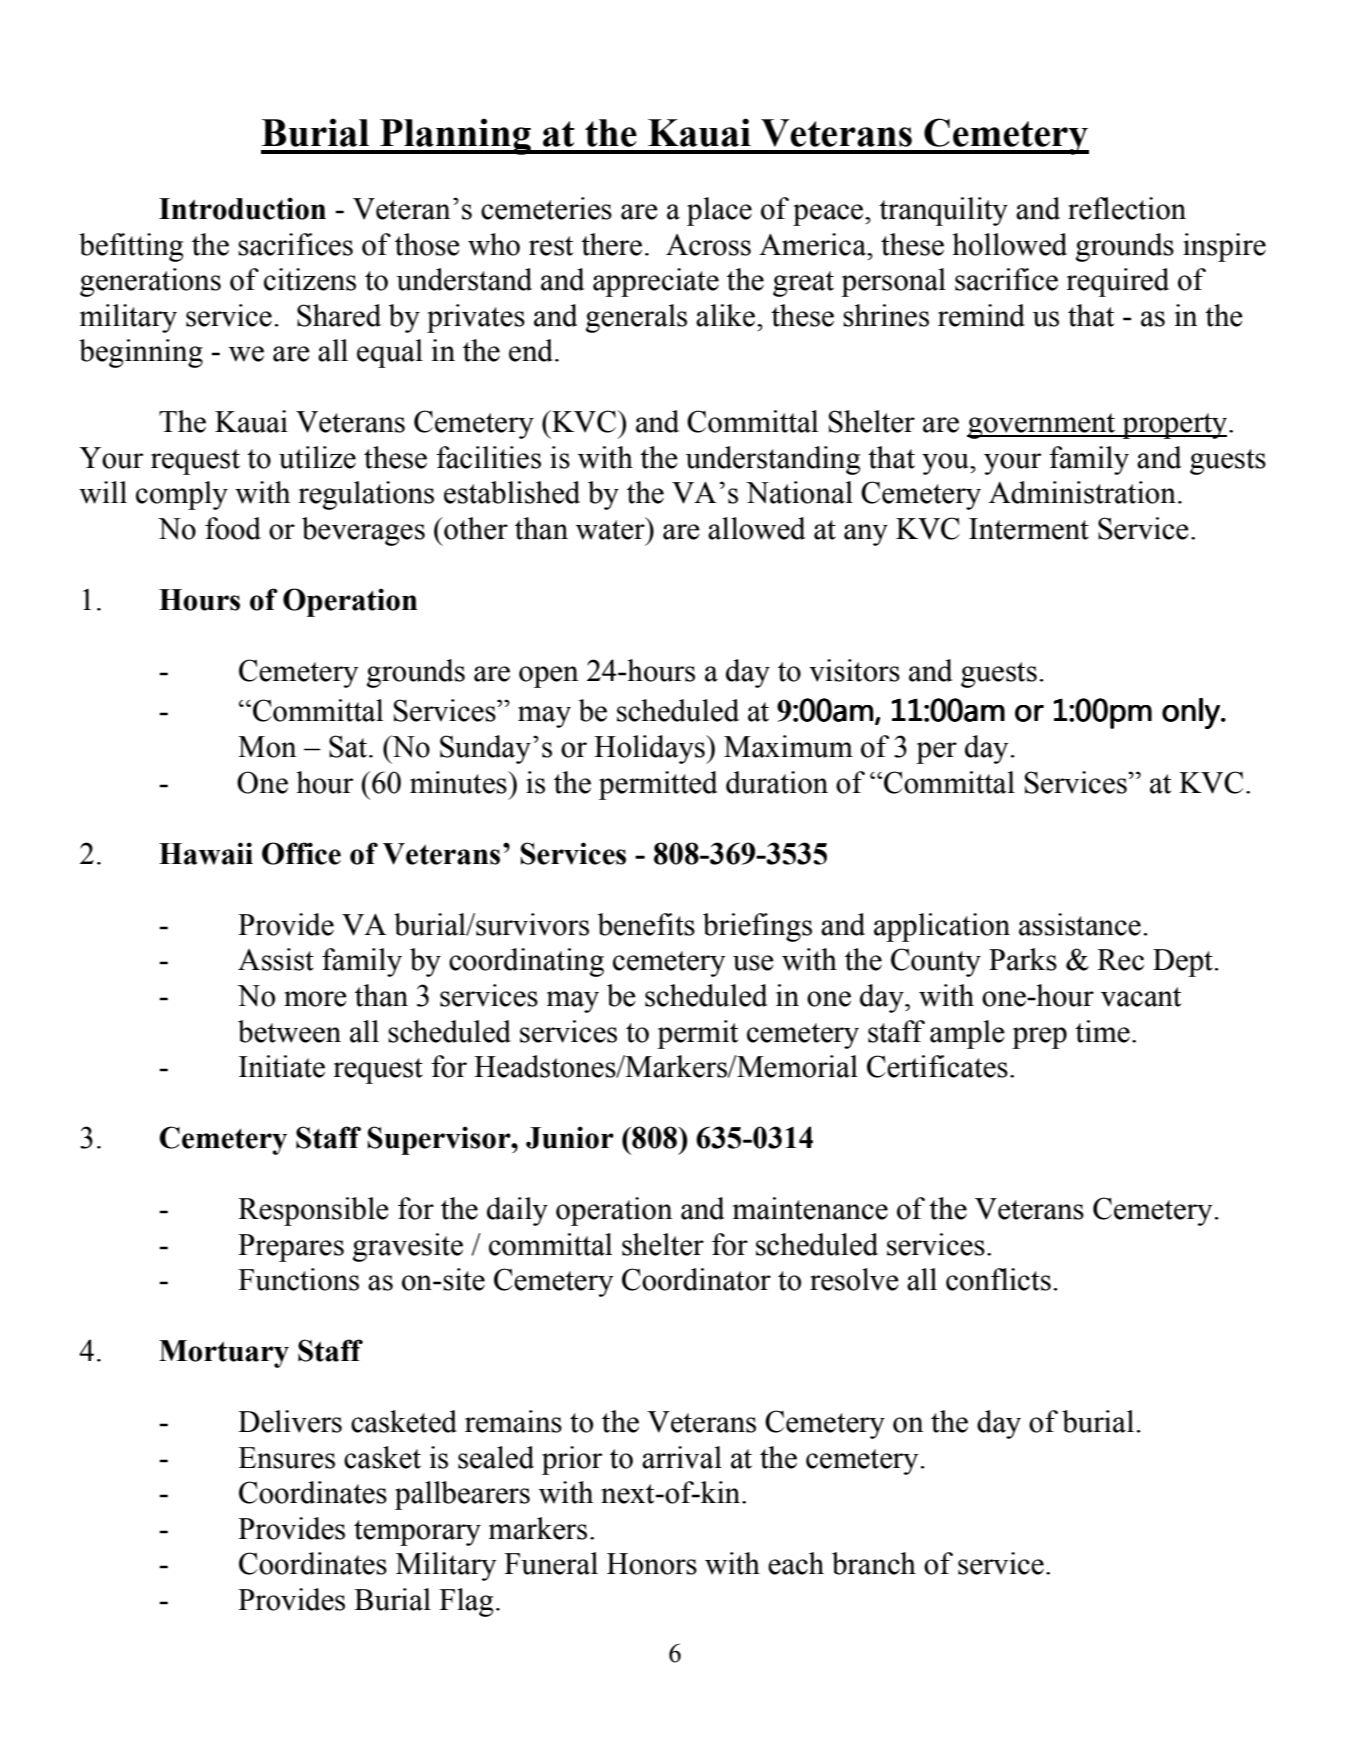  Describe the element at coordinates (242, 208) in the screenshot. I see `Introduction` at that location.
